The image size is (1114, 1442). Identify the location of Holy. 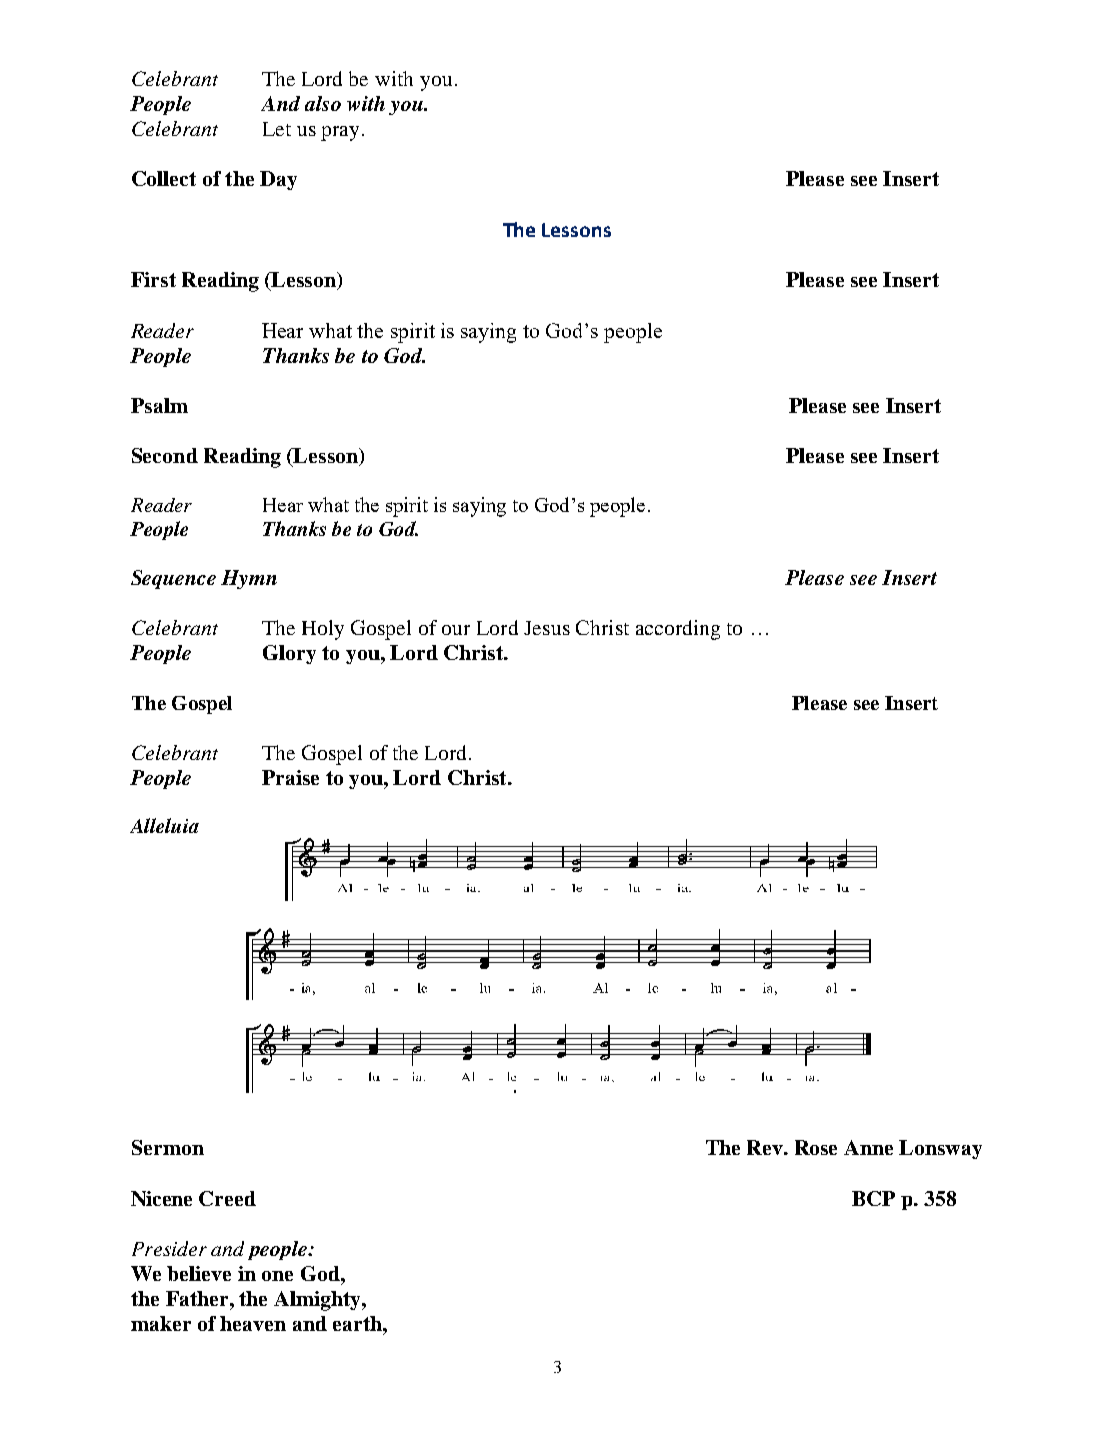
(323, 630).
